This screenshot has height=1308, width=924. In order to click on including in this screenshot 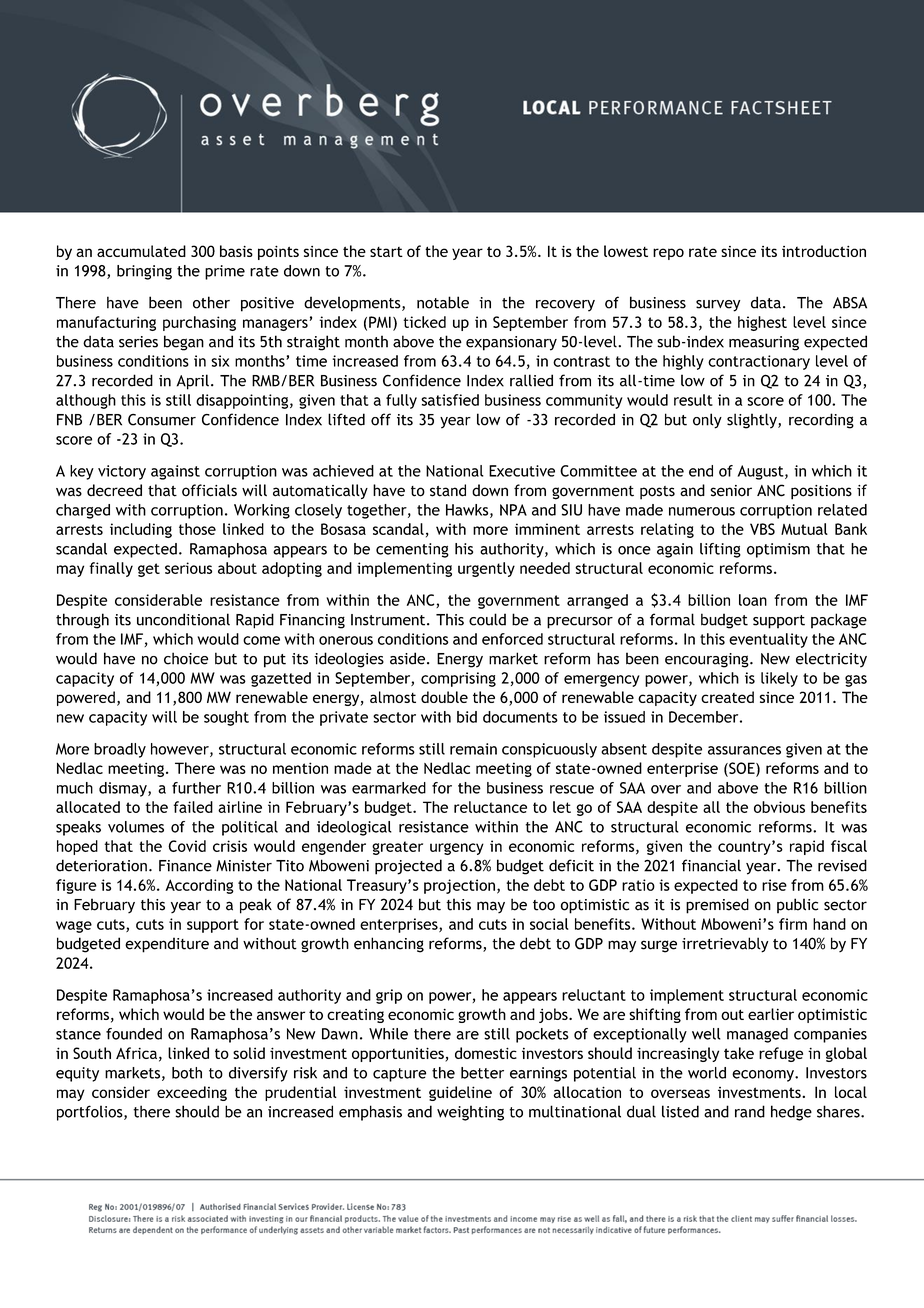, I will do `click(141, 530)`.
